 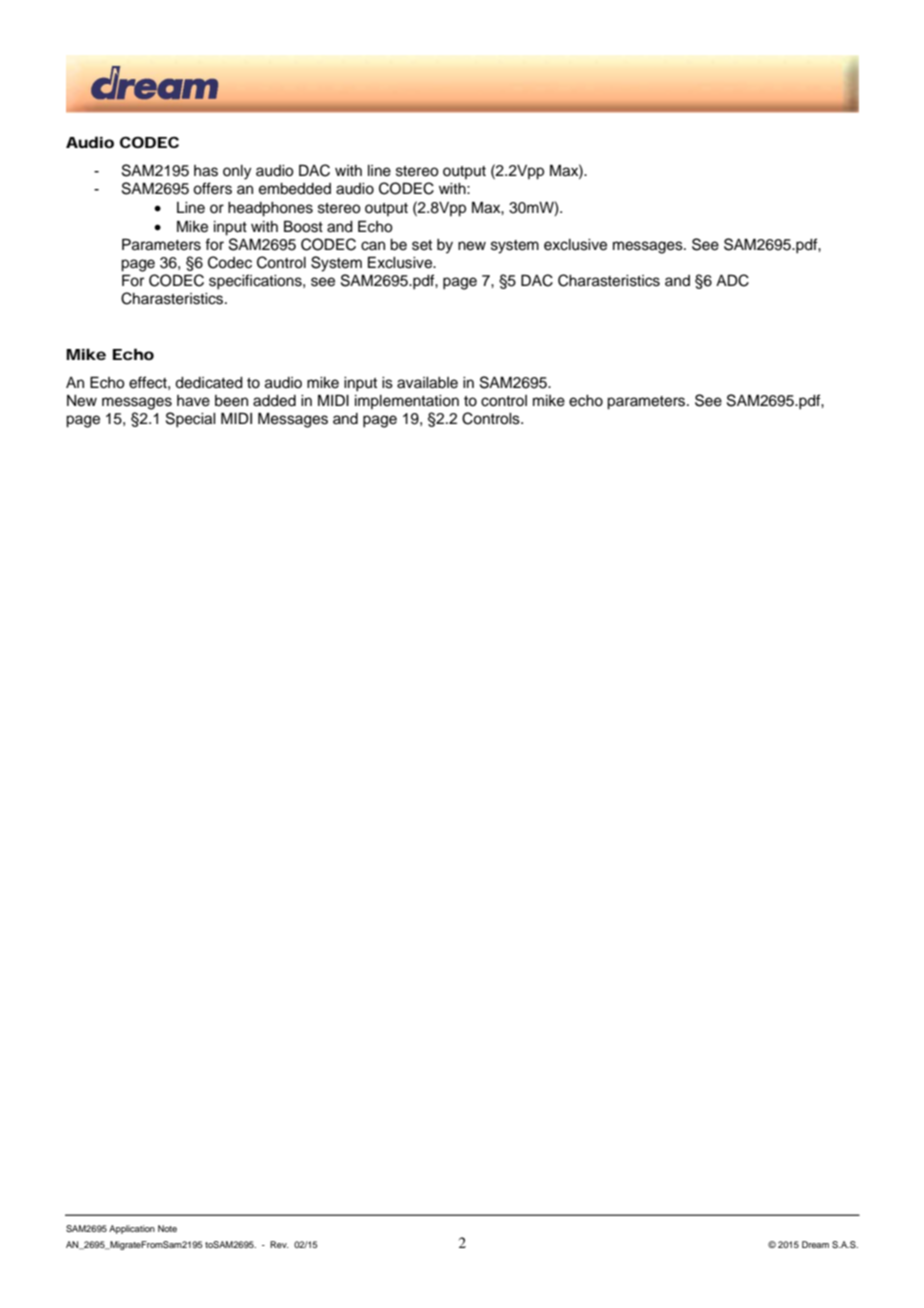 What do you see at coordinates (191, 420) in the screenshot?
I see `Special` at bounding box center [191, 420].
